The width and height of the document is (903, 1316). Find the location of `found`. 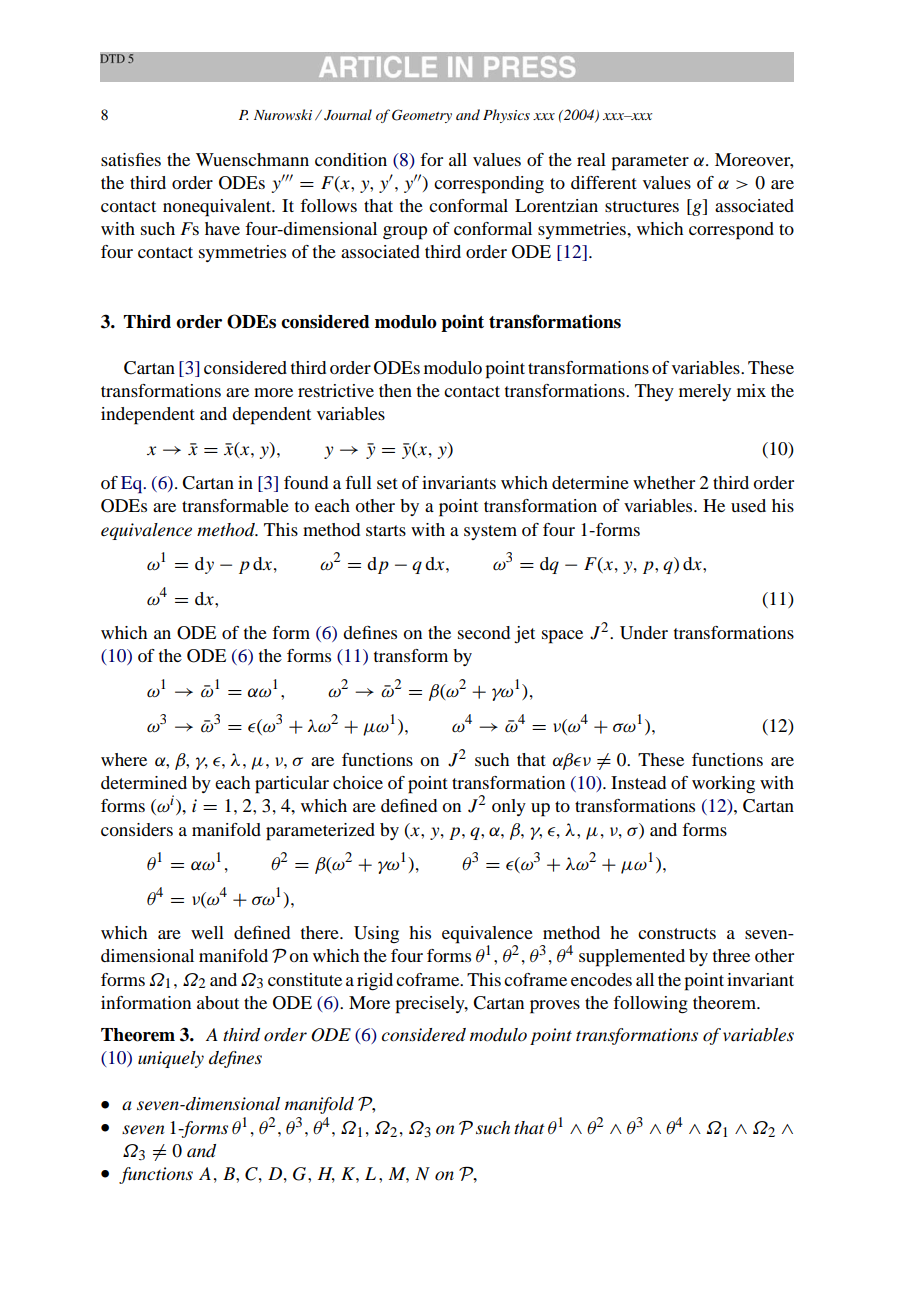

found is located at coordinates (306, 482).
